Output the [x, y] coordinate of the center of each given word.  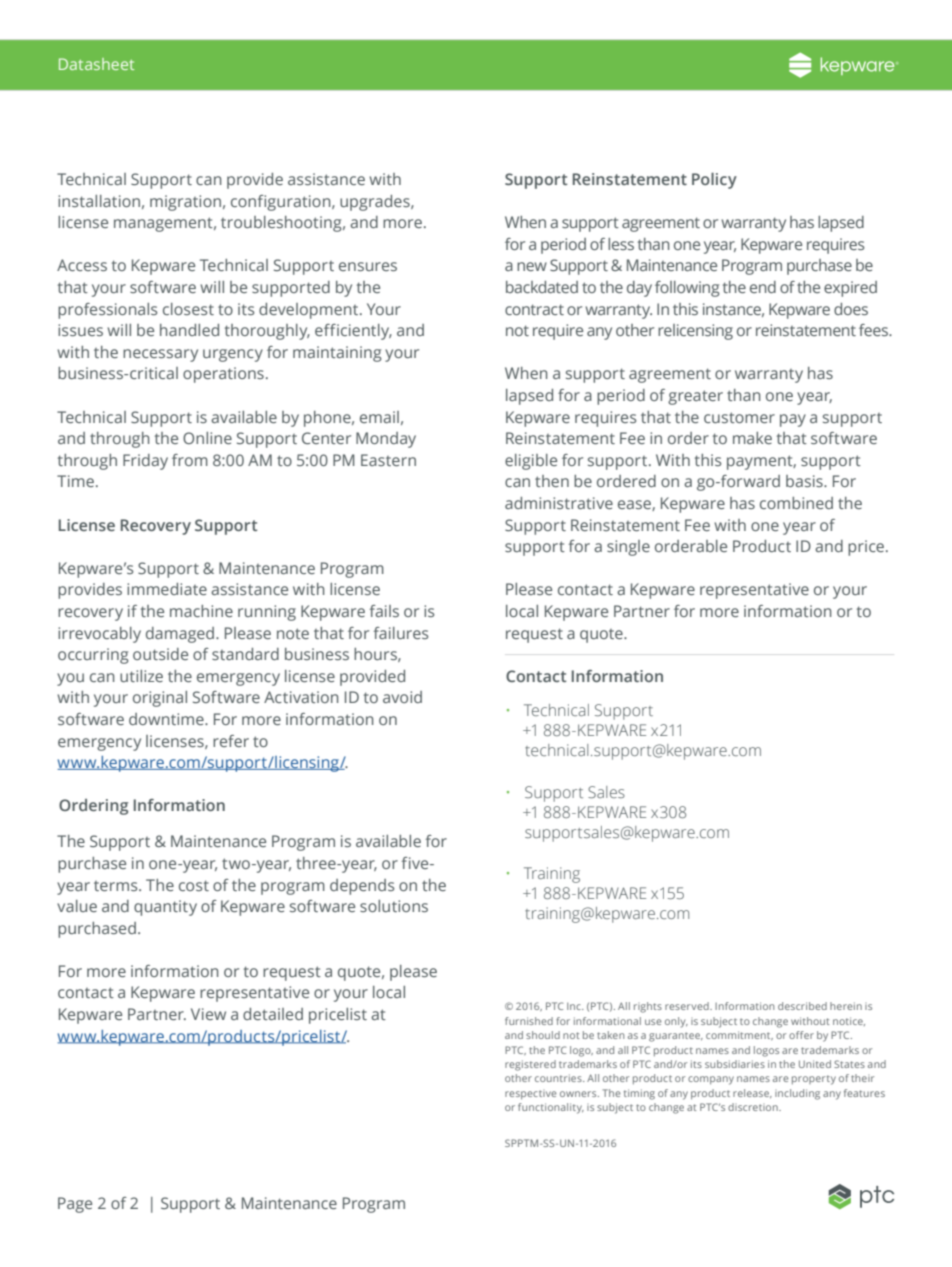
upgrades [376, 203]
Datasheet [96, 64]
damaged [180, 635]
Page [75, 1205]
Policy [714, 181]
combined [796, 503]
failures [400, 633]
